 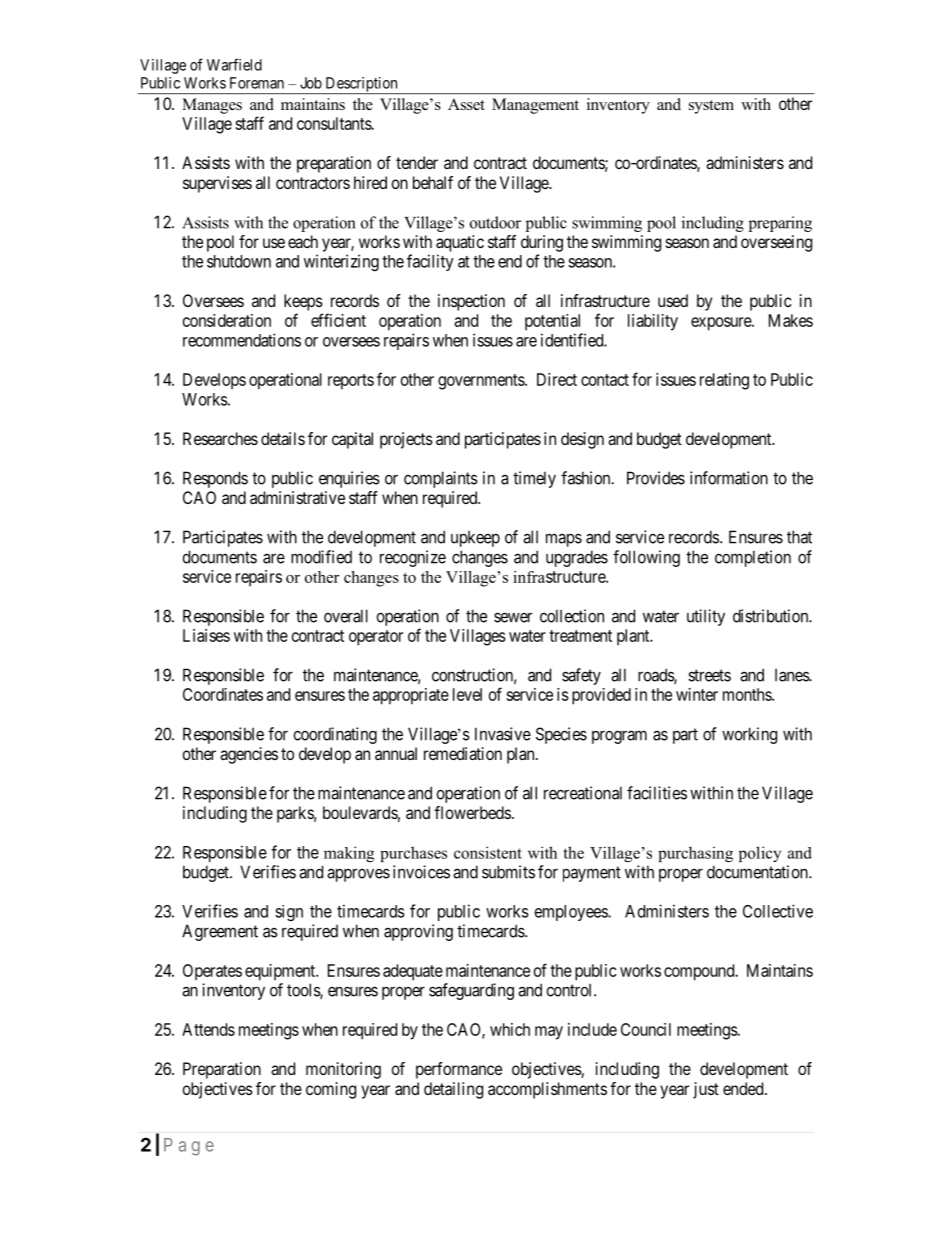 What do you see at coordinates (257, 83) in the screenshot?
I see `Foreman` at bounding box center [257, 83].
